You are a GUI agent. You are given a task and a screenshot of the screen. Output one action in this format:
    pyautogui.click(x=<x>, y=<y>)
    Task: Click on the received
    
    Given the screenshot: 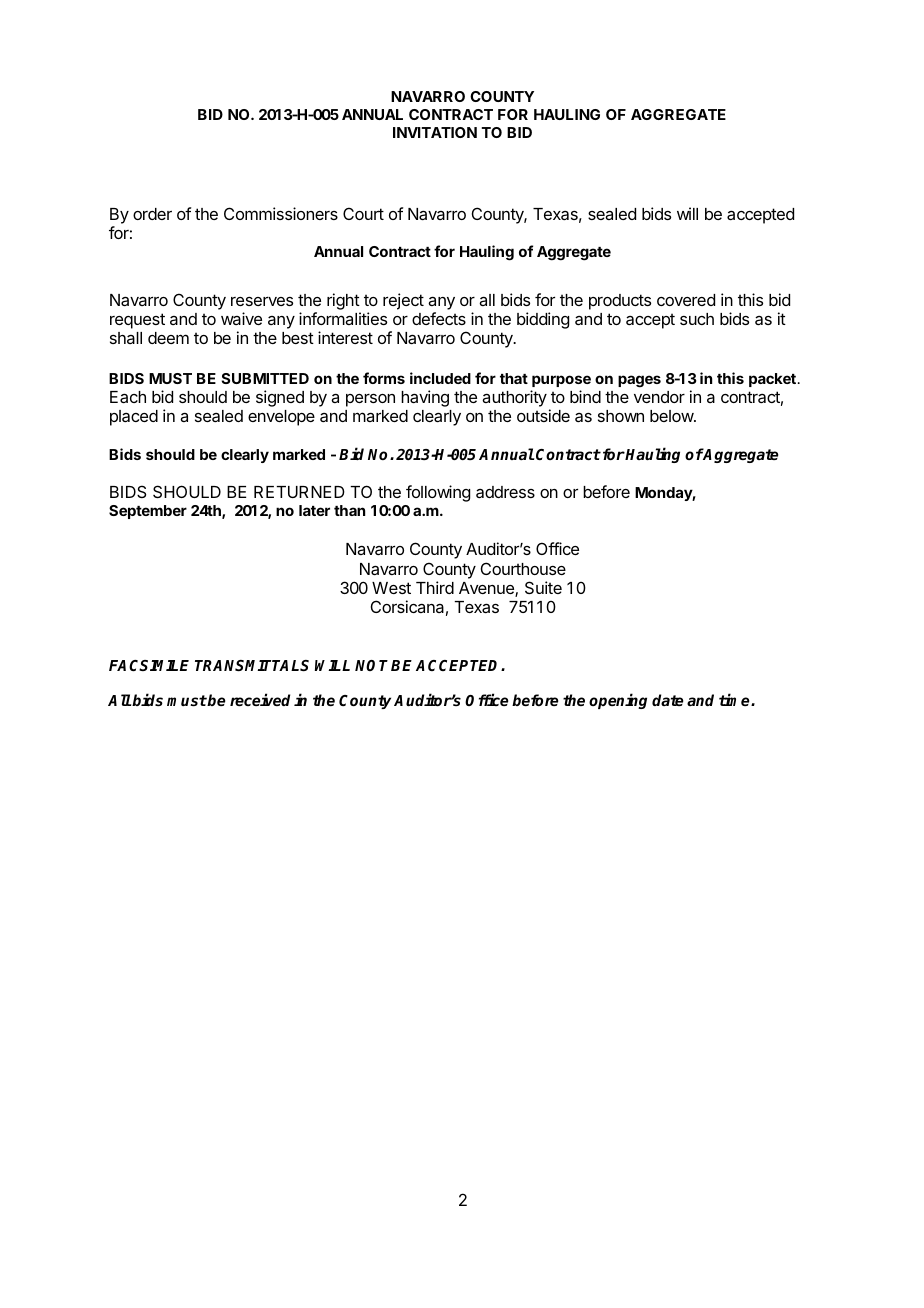 What is the action you would take?
    pyautogui.click(x=260, y=699)
